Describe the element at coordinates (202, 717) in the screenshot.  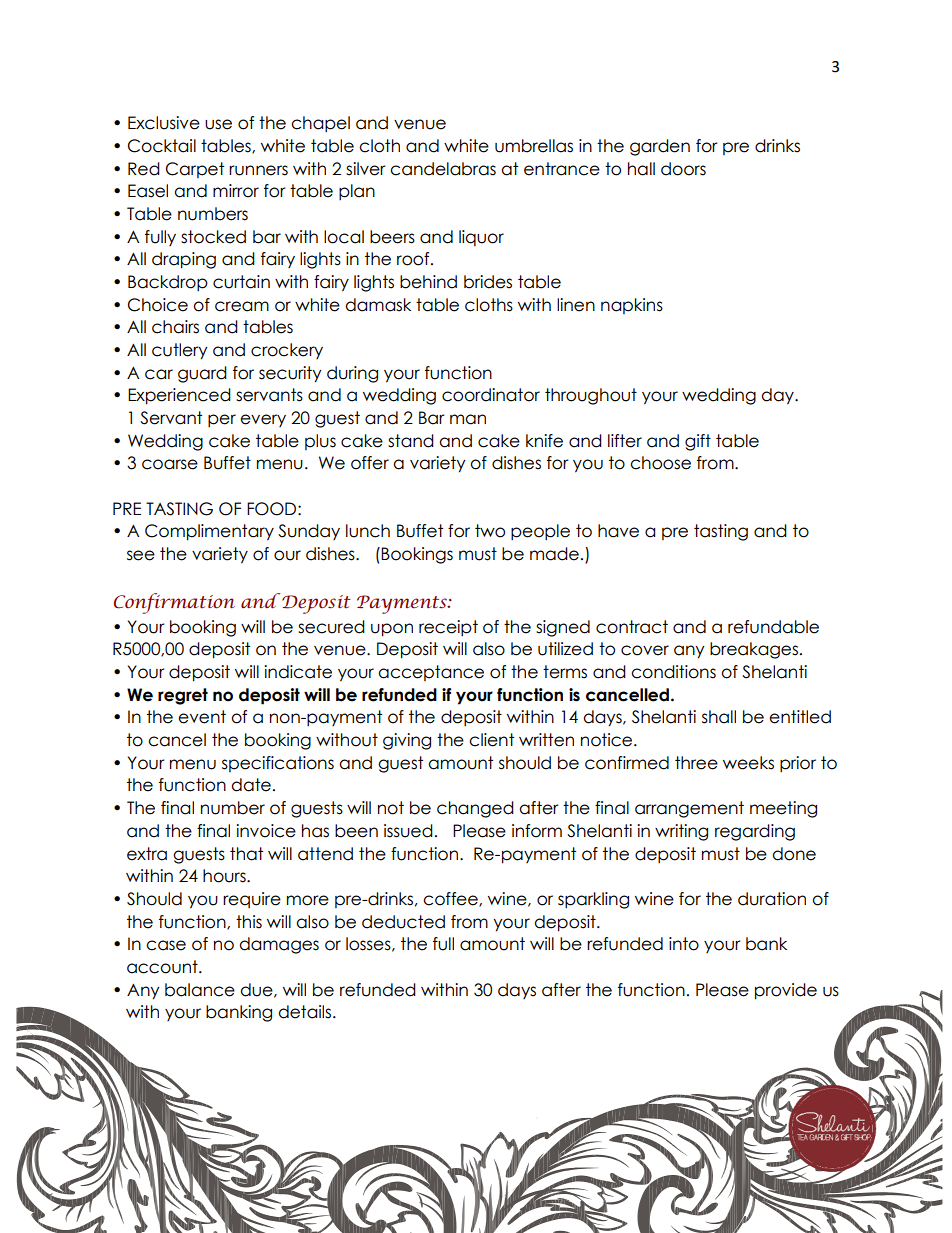
I see `event` at that location.
